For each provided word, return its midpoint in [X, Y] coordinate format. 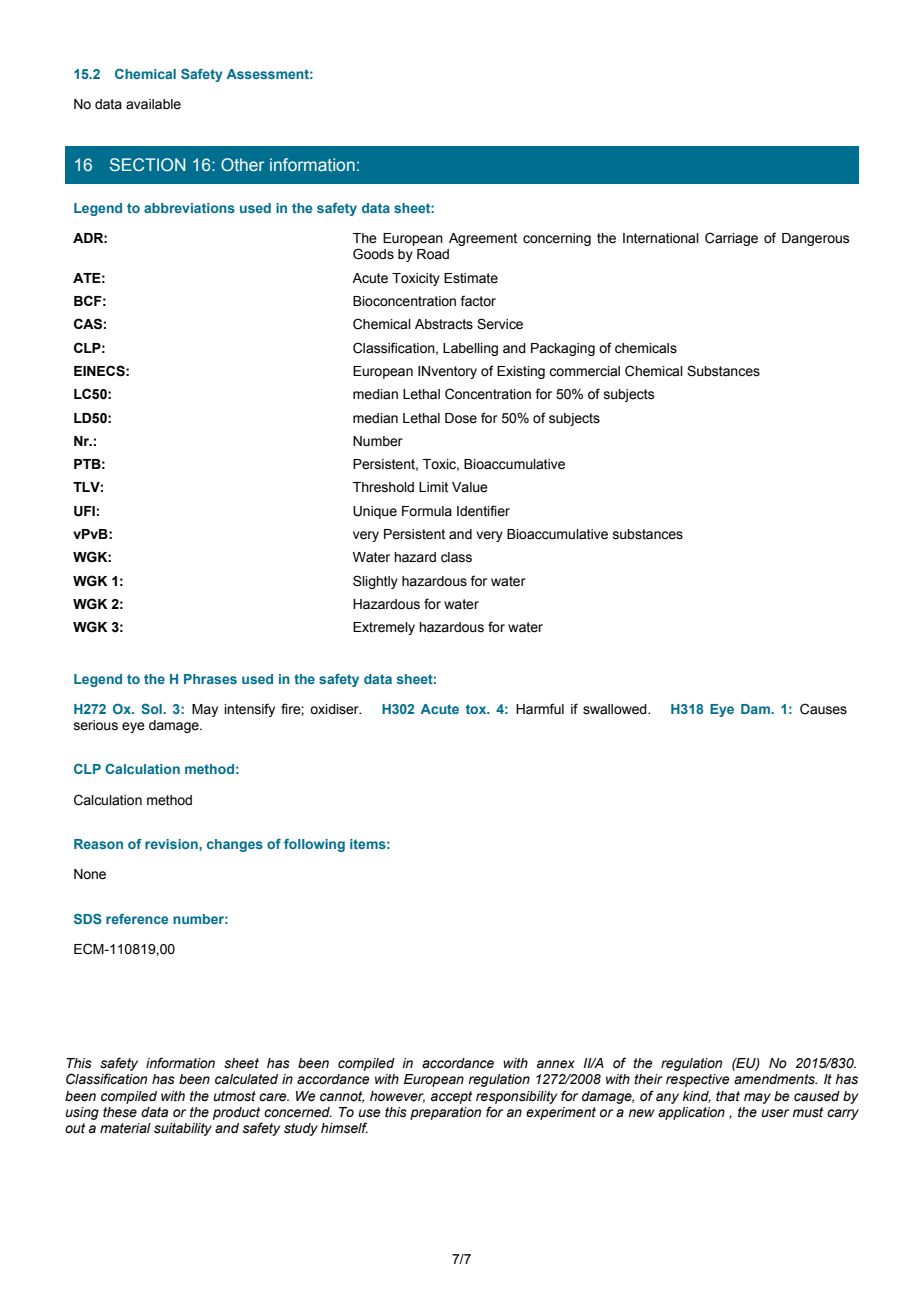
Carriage [731, 239]
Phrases [210, 679]
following [314, 845]
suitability [183, 1129]
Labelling [470, 349]
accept [451, 1097]
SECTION [147, 164]
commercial [584, 371]
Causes [823, 709]
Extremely [384, 628]
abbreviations [189, 208]
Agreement [483, 239]
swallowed [616, 709]
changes [235, 845]
